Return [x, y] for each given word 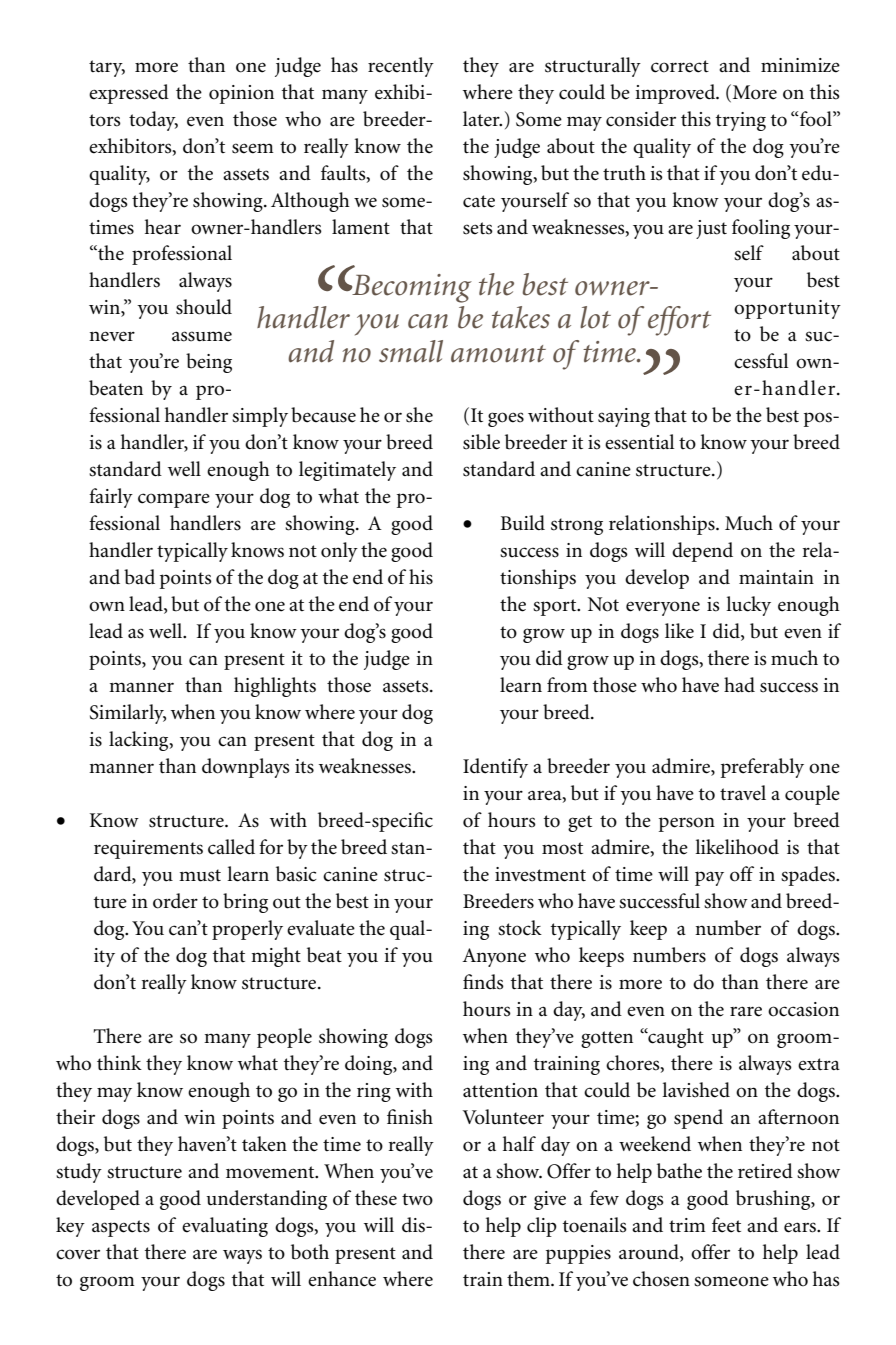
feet [726, 1225]
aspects [121, 1228]
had [739, 684]
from [567, 685]
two [417, 1199]
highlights [275, 687]
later [482, 119]
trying [741, 121]
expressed [129, 94]
